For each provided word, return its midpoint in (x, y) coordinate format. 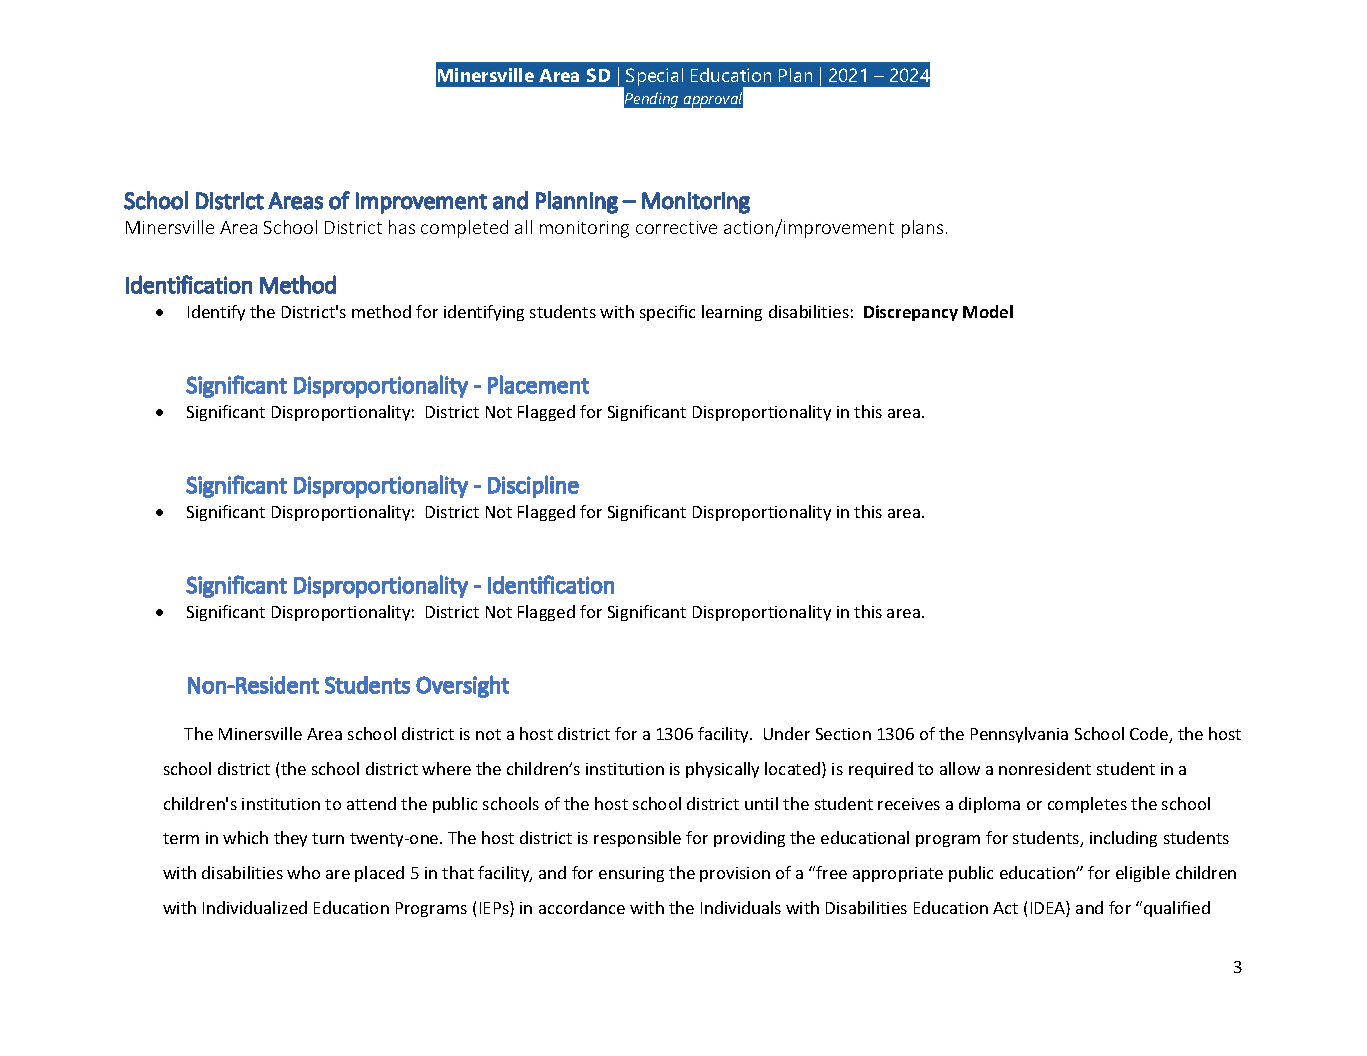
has (402, 227)
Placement (538, 384)
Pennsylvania (1019, 735)
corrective (676, 227)
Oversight (462, 686)
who (303, 872)
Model (988, 311)
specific (667, 313)
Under (787, 733)
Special (654, 77)
